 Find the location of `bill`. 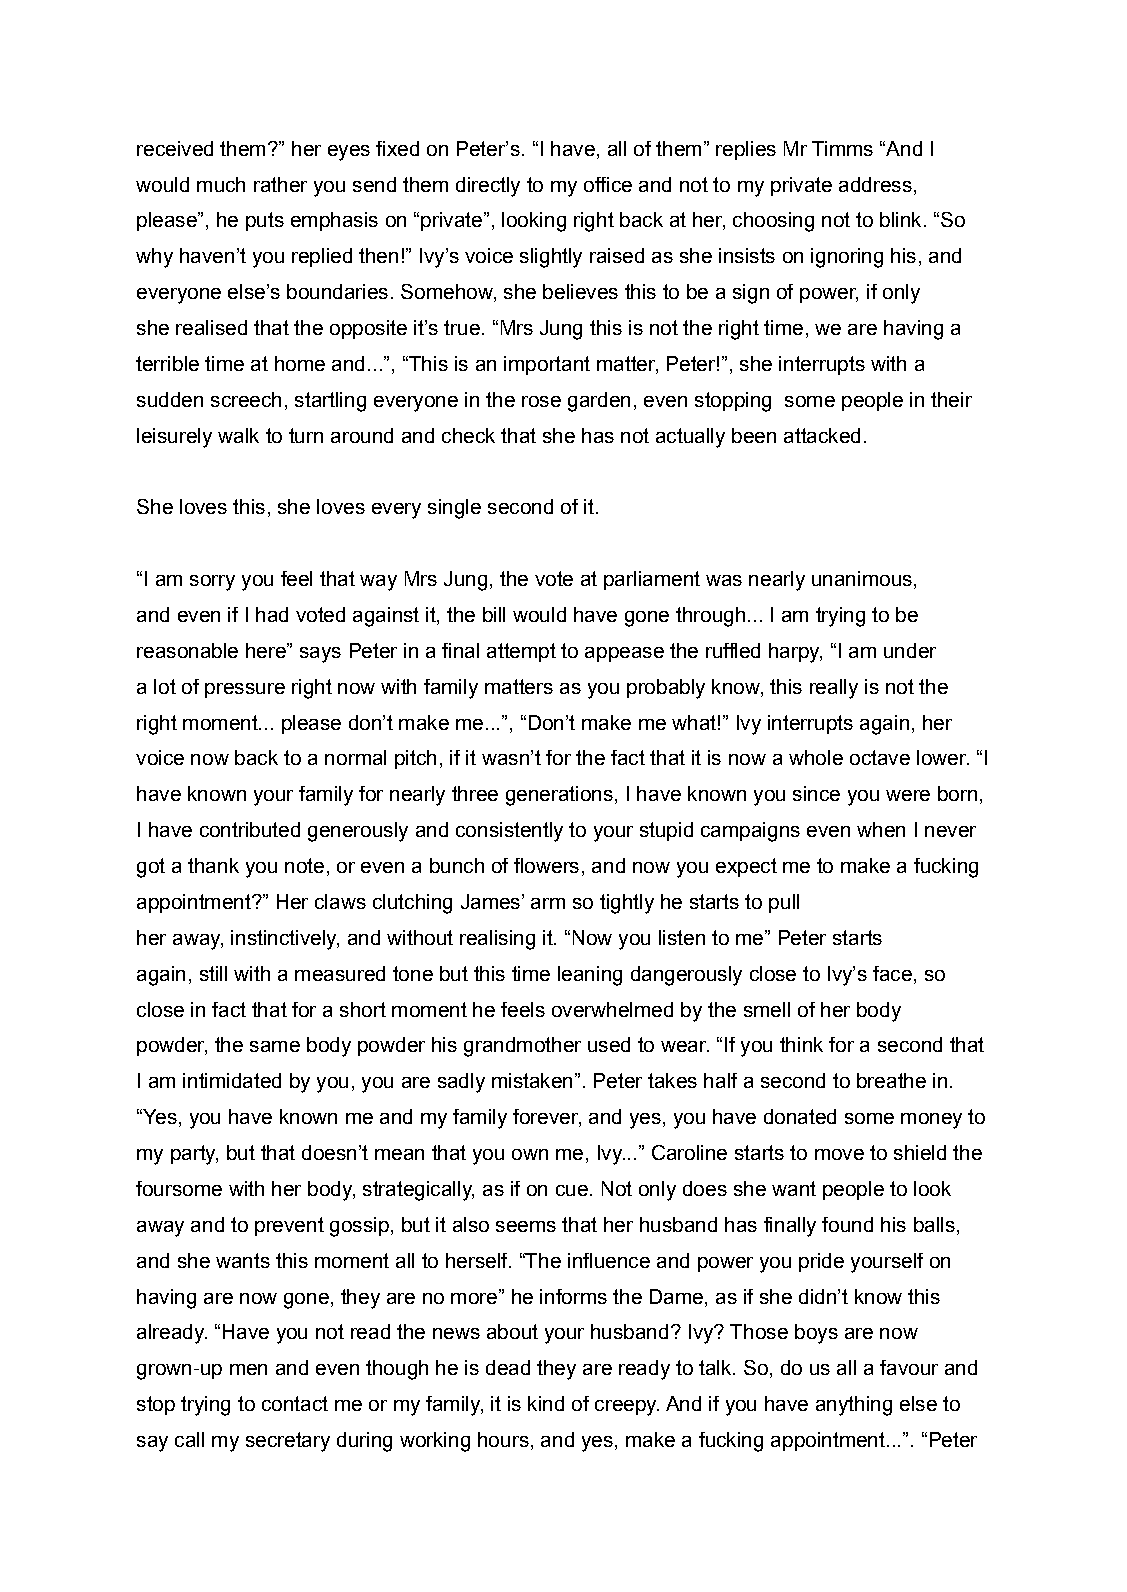

bill is located at coordinates (494, 614).
